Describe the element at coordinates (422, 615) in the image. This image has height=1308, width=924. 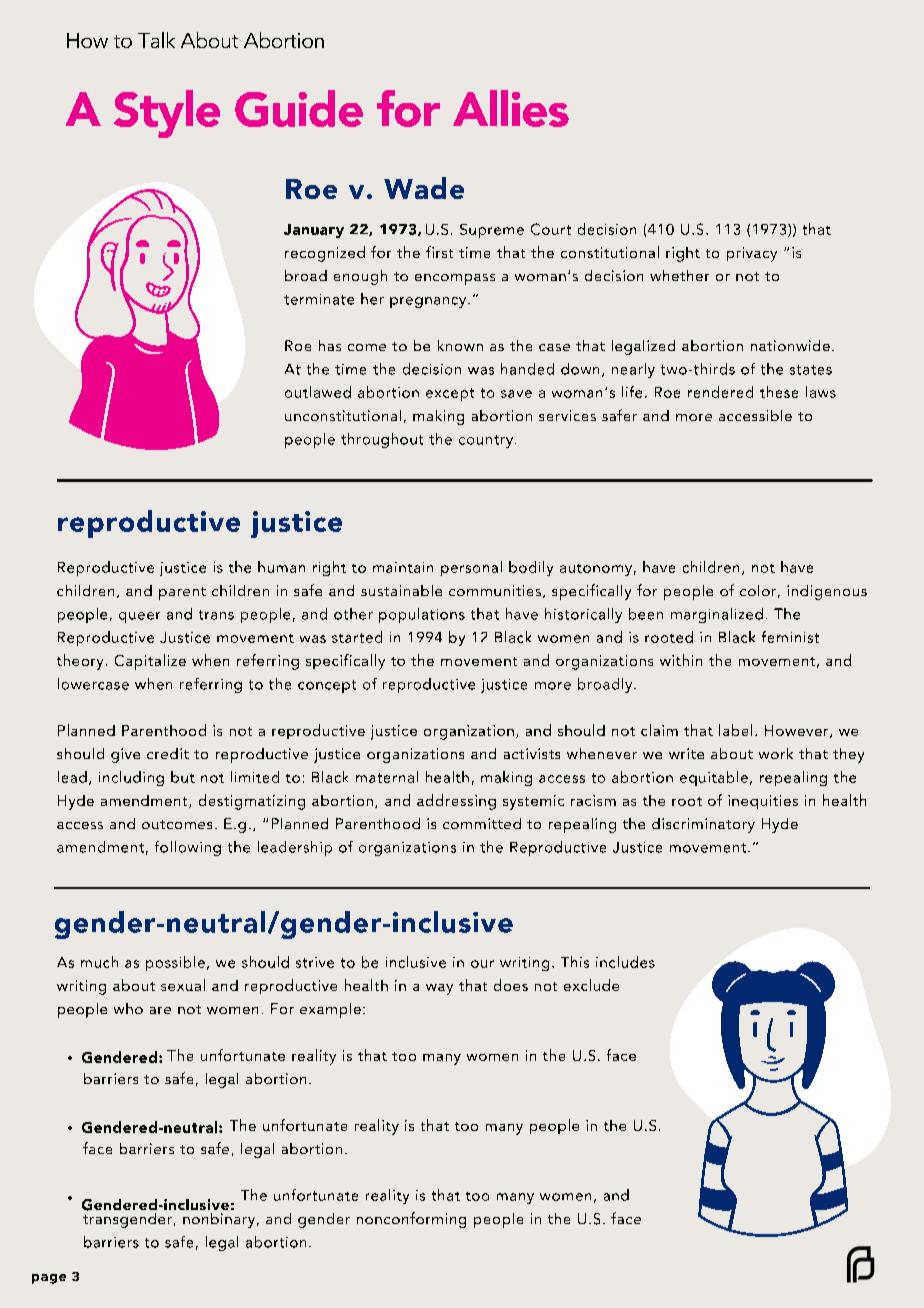
I see `populations` at that location.
